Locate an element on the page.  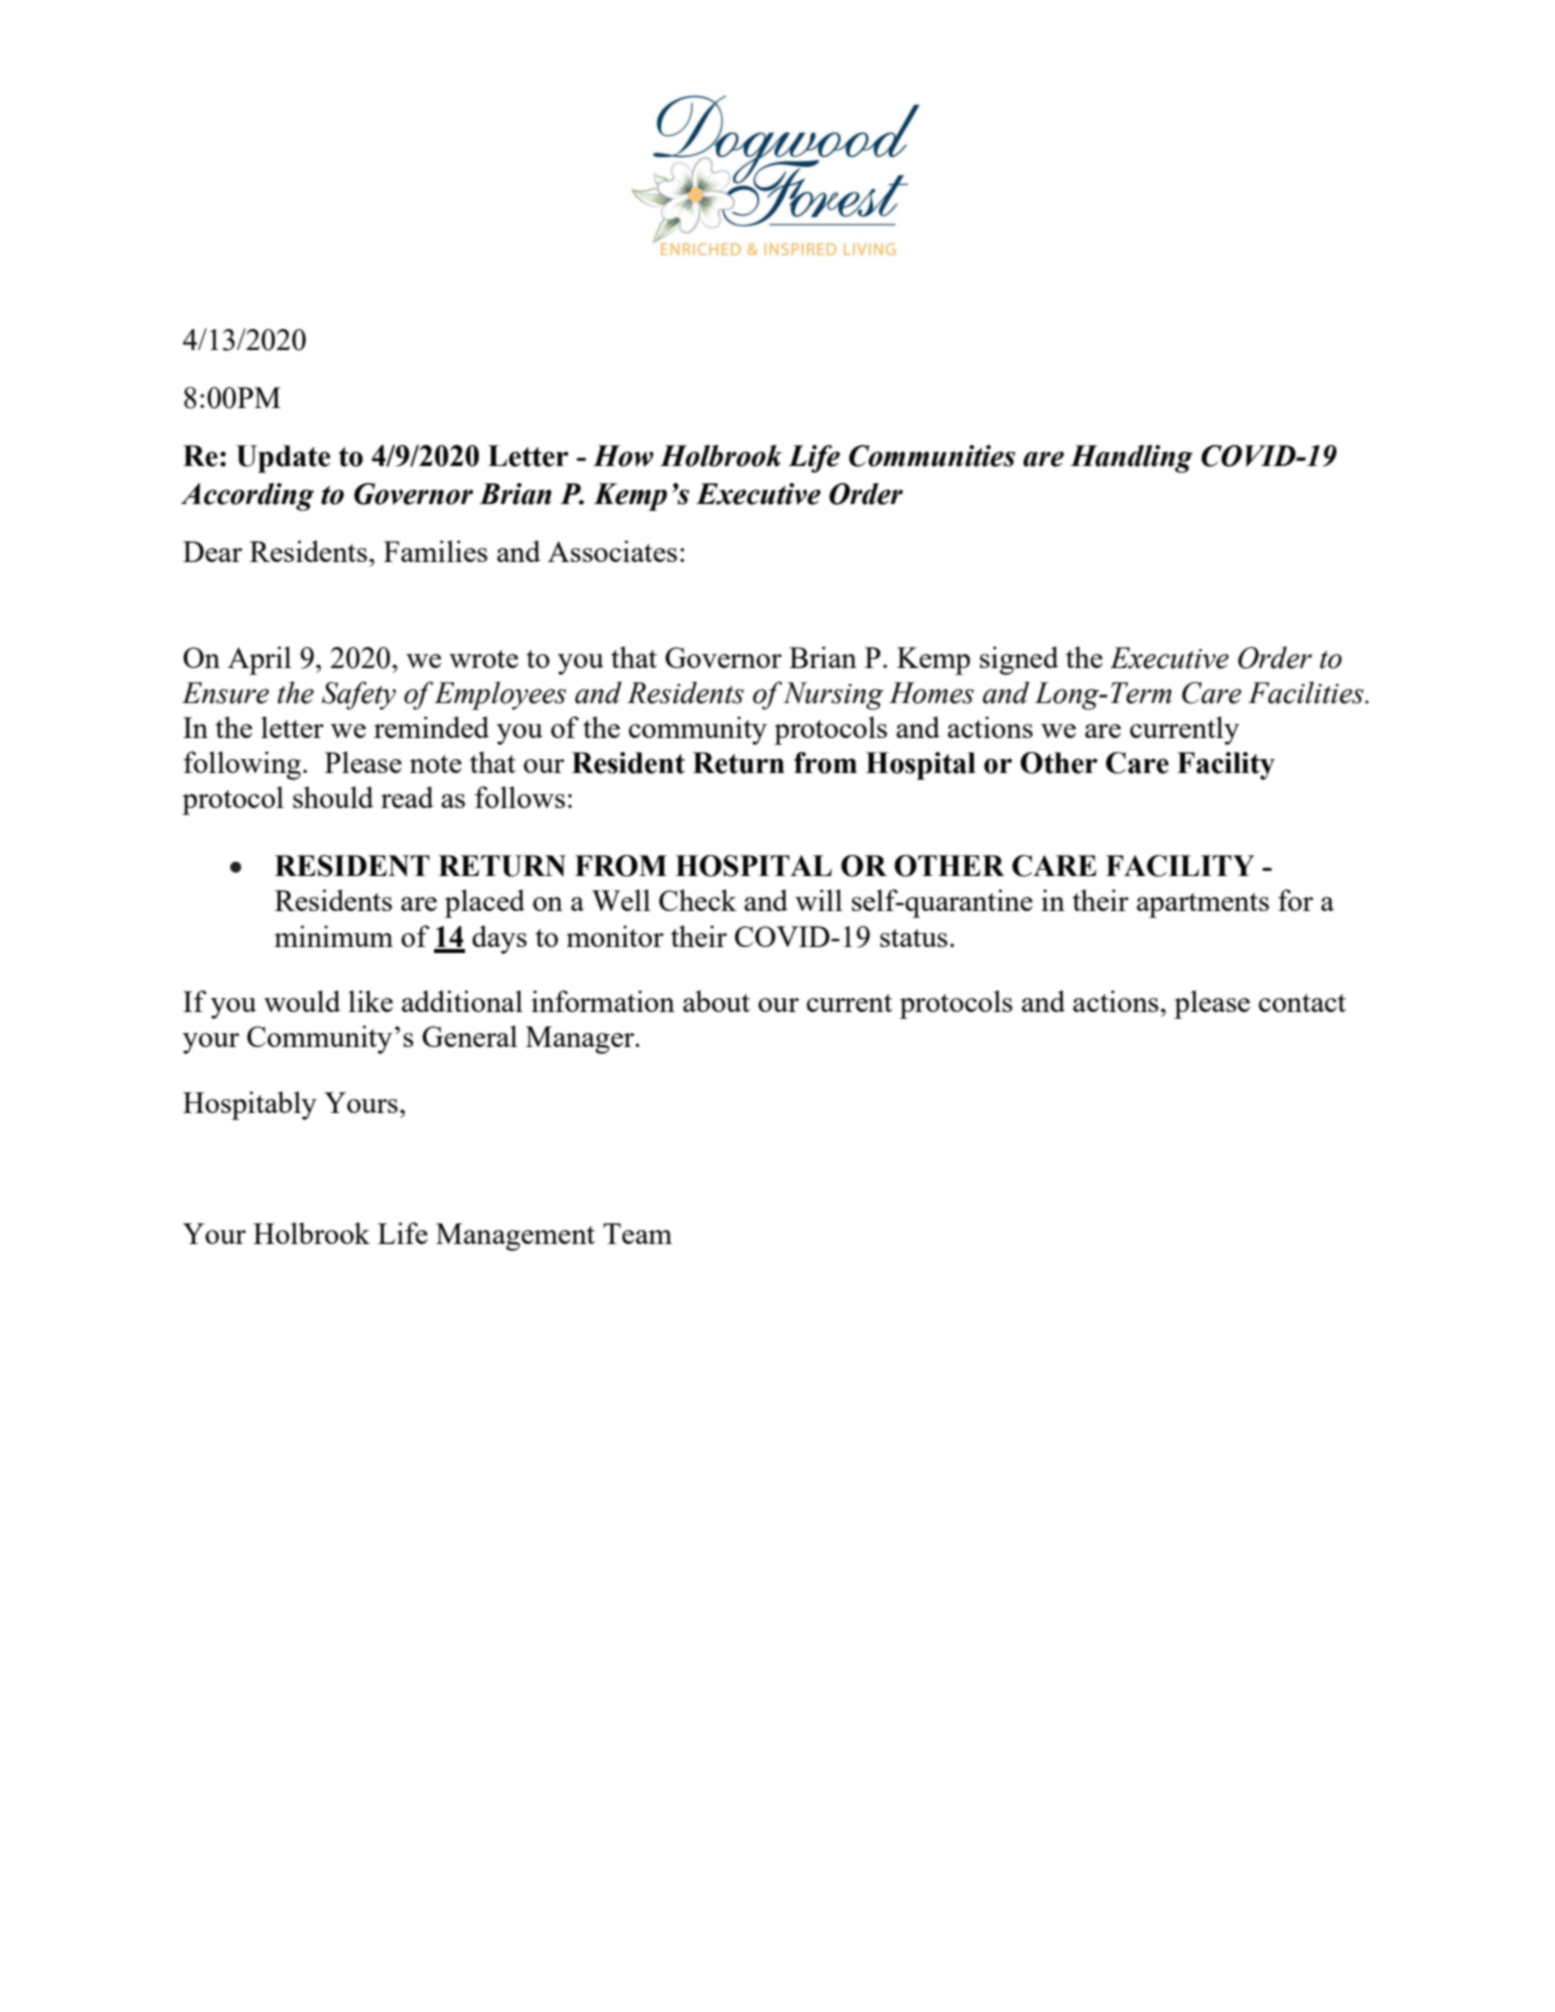
How is located at coordinates (623, 456).
